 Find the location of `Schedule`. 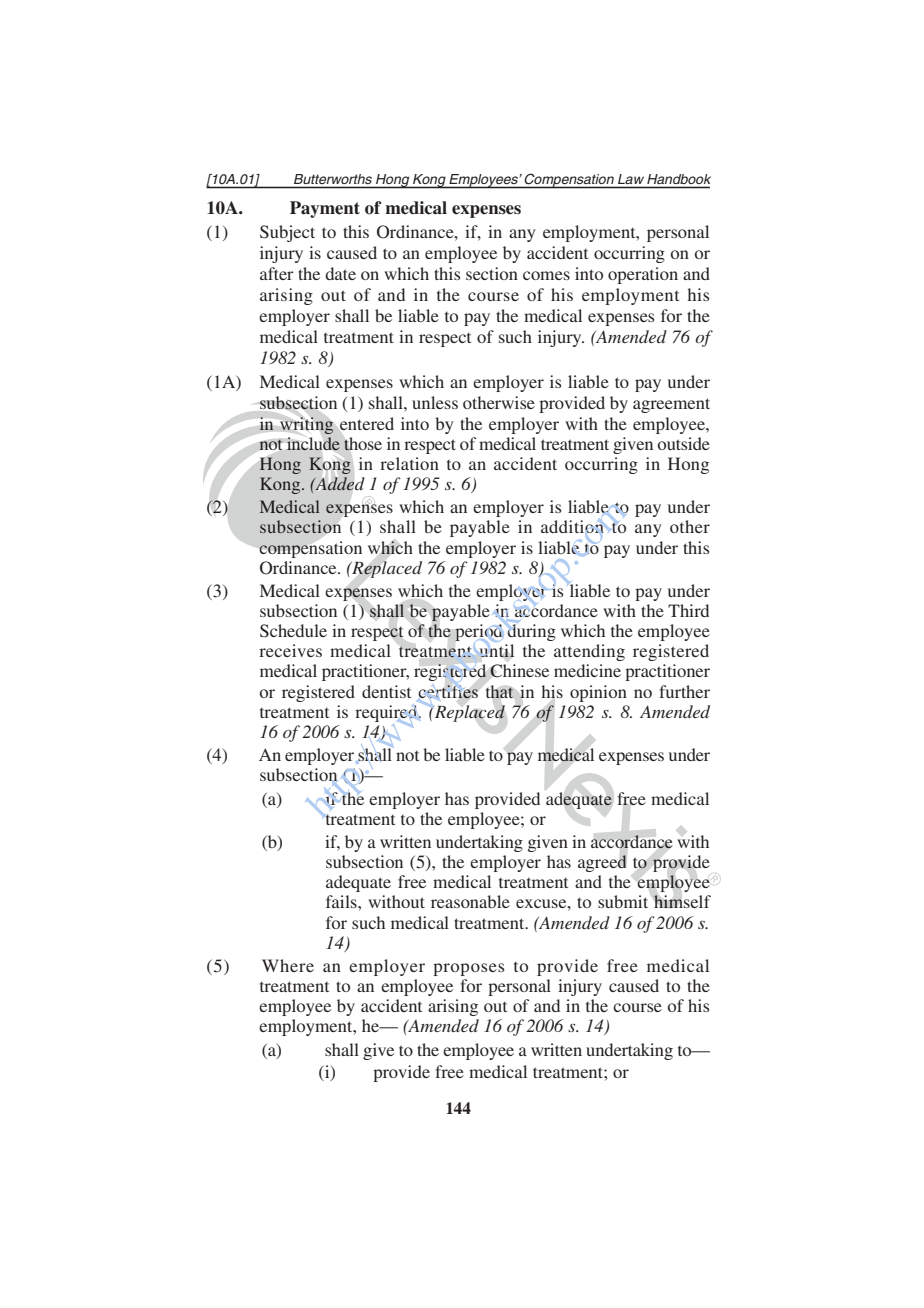

Schedule is located at coordinates (293, 631).
